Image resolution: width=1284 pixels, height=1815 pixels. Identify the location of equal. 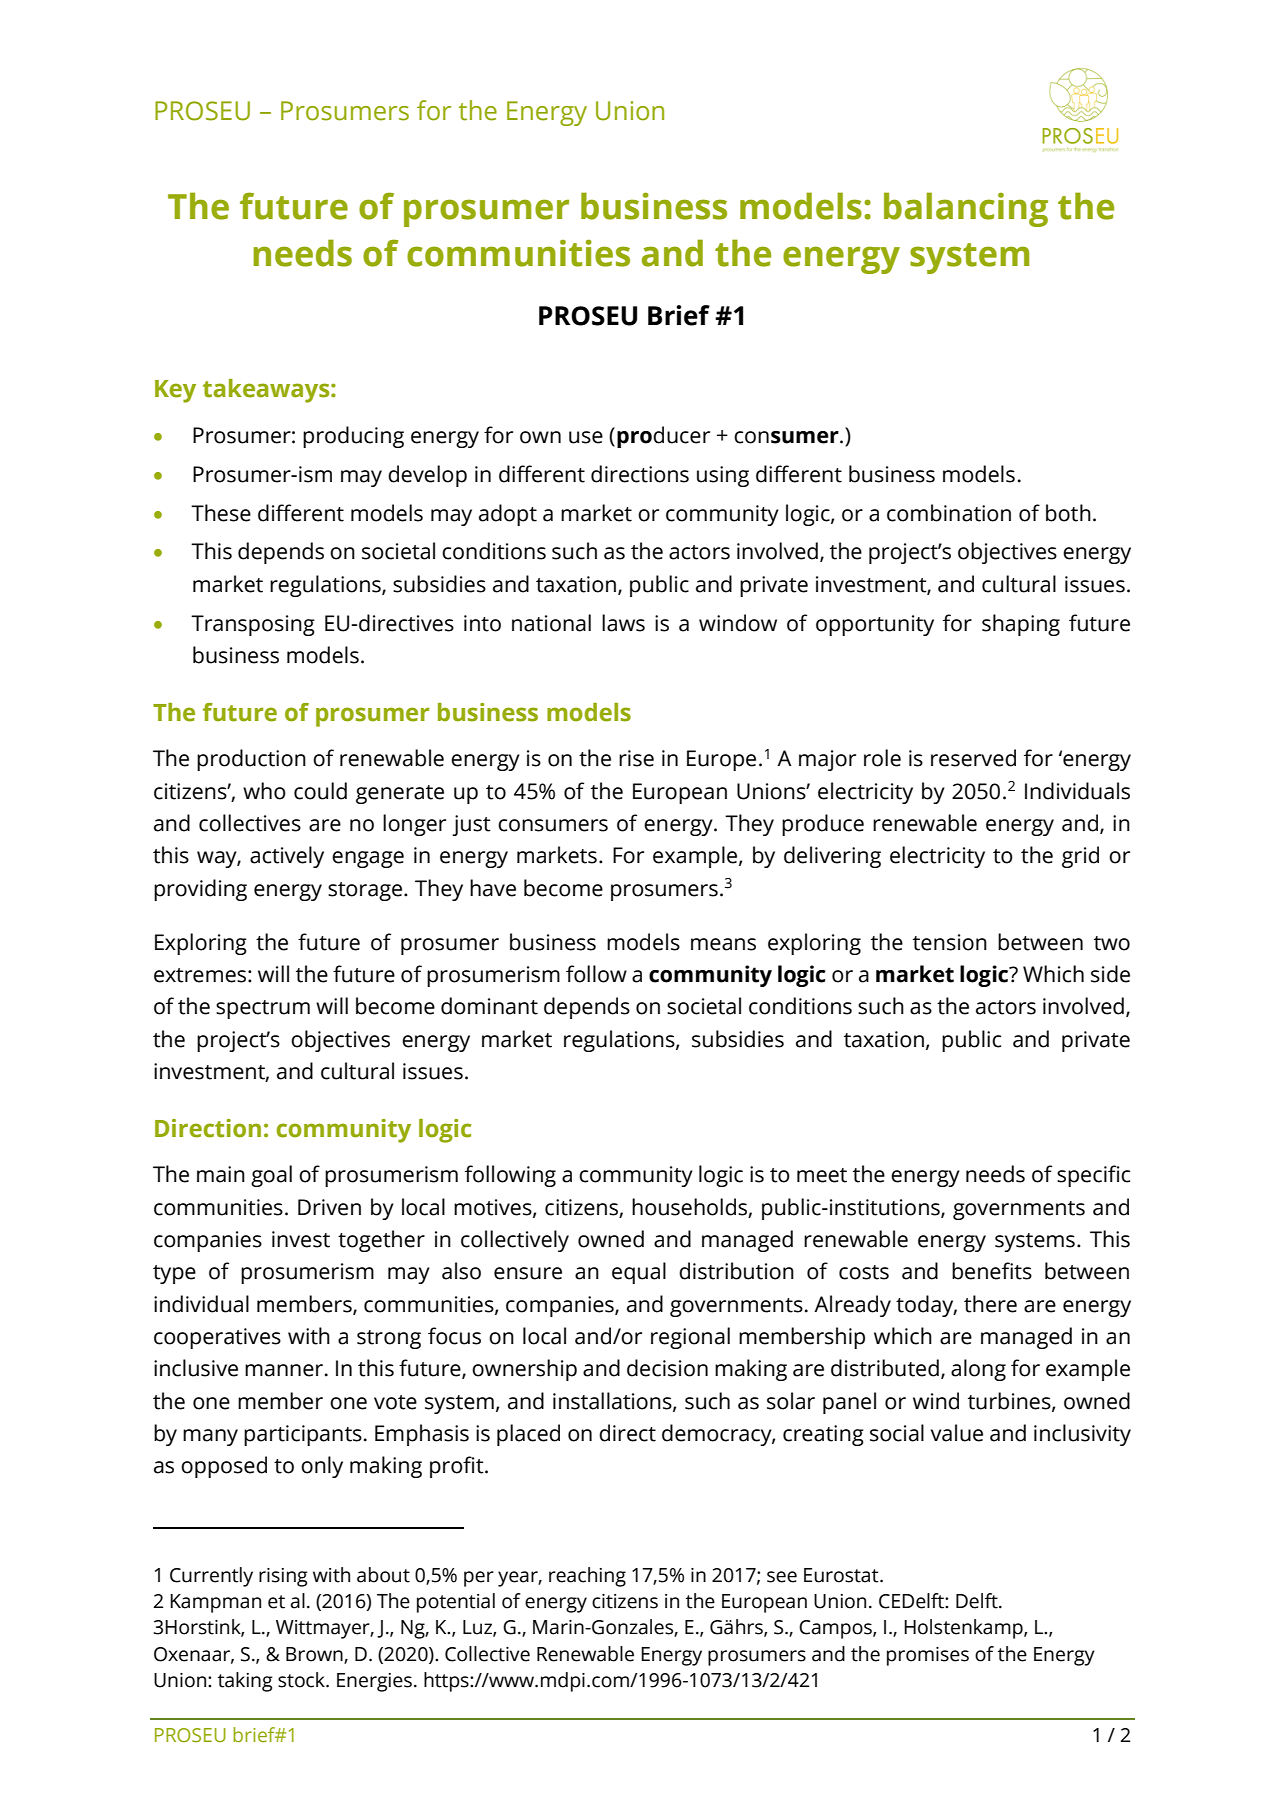
(639, 1273).
